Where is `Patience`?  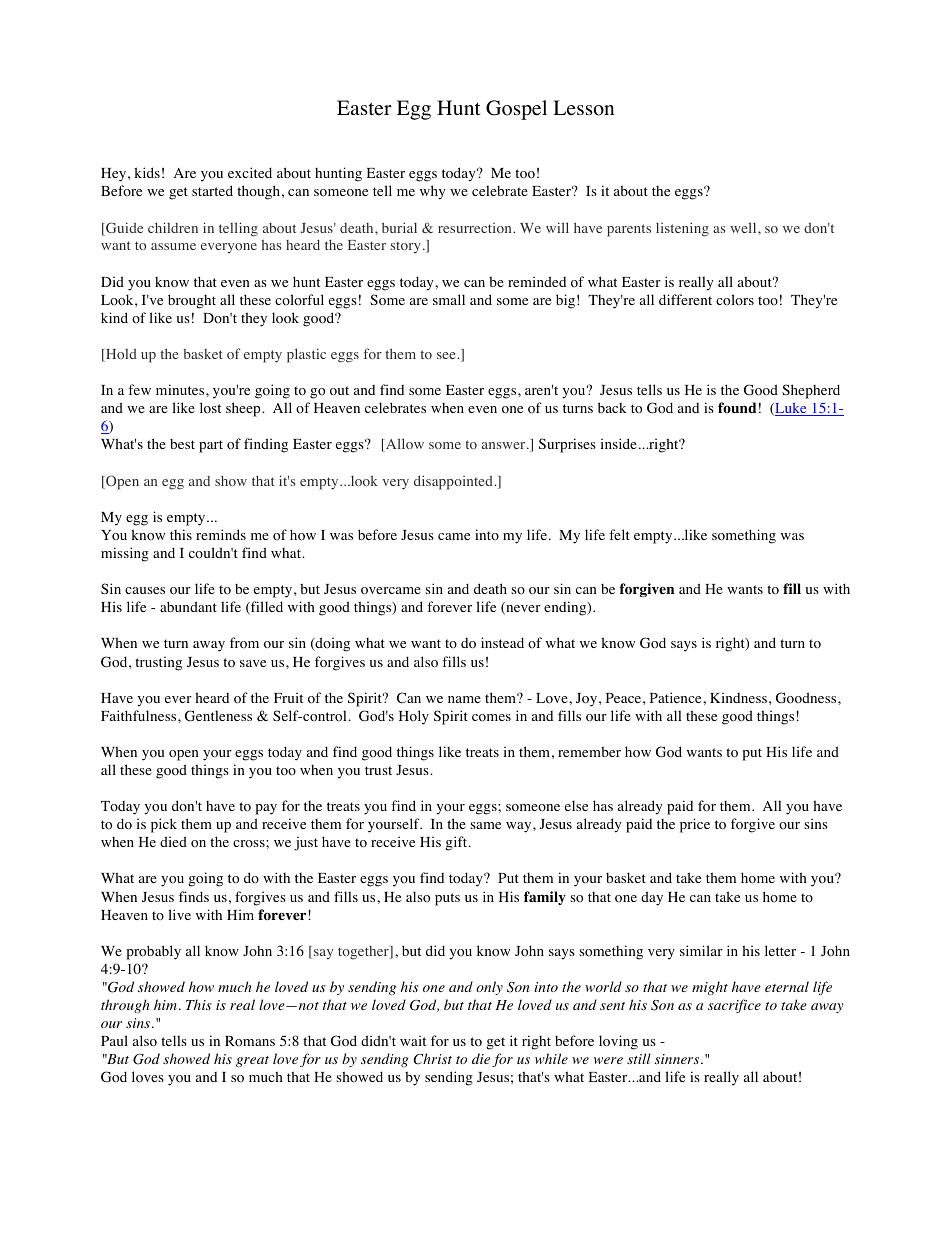
Patience is located at coordinates (677, 697).
